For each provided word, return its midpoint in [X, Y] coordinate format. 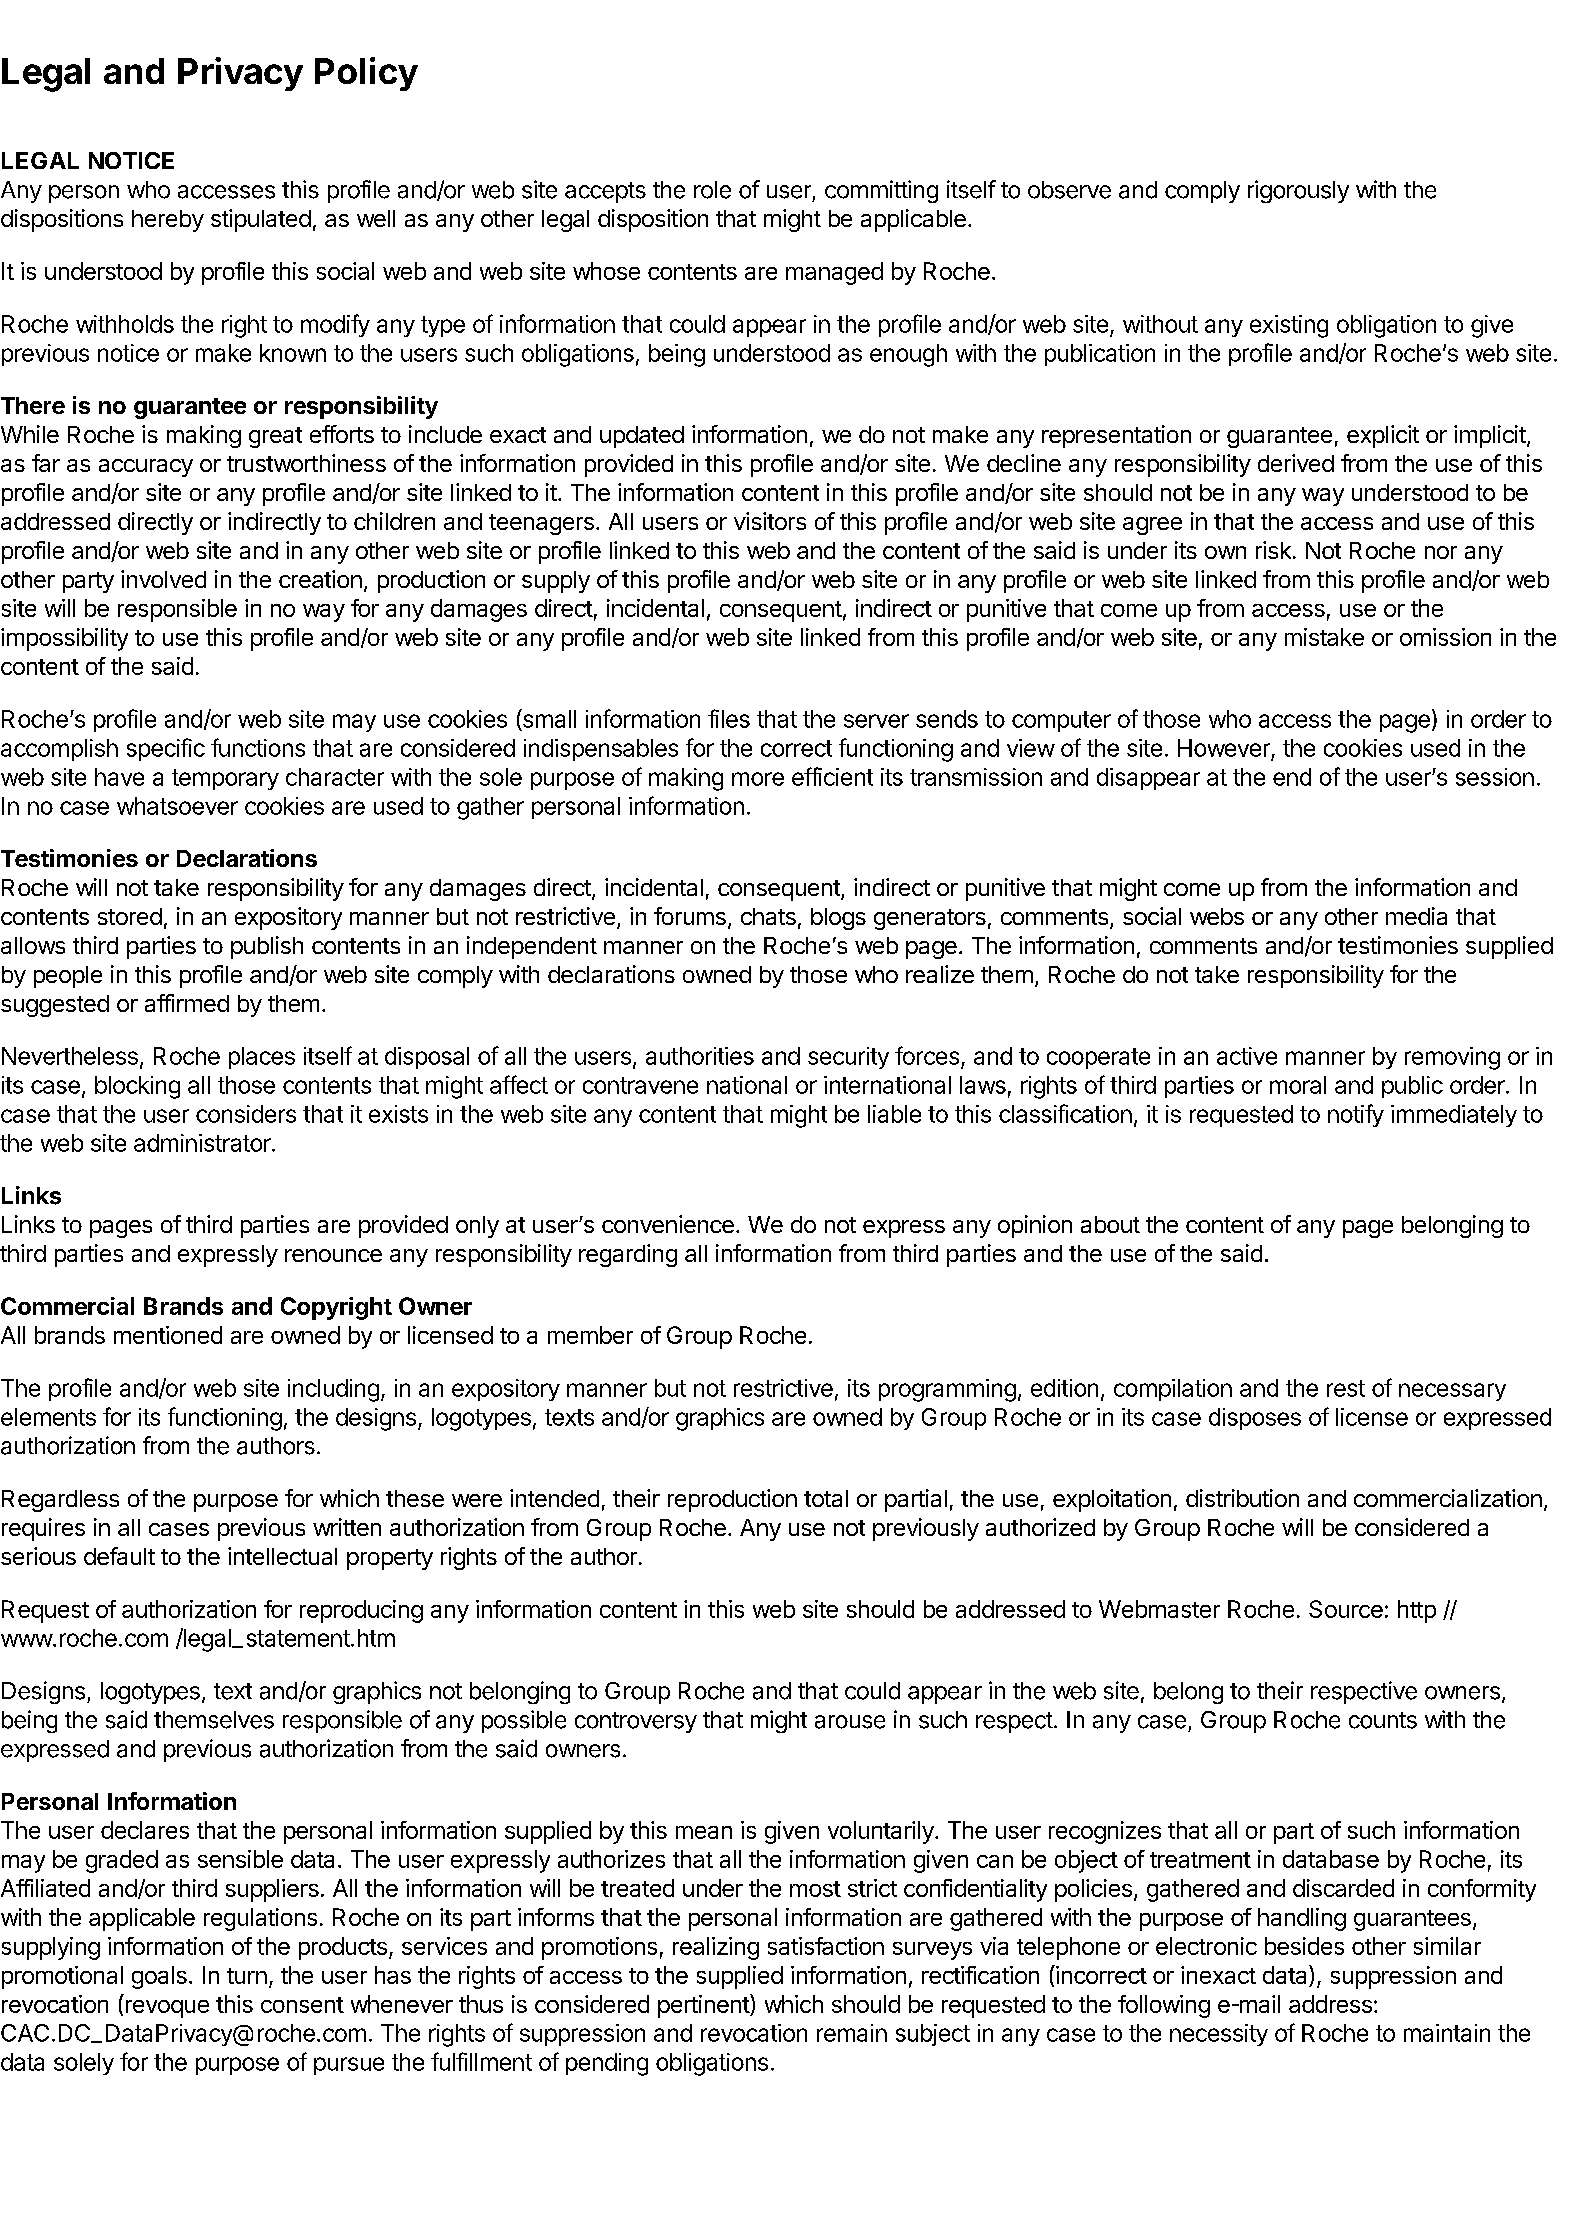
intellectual [282, 1556]
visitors [770, 521]
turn [247, 1976]
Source [1346, 1609]
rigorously [1298, 191]
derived [1296, 463]
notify [1356, 1115]
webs [1217, 916]
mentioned [168, 1335]
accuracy [146, 468]
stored [130, 916]
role [712, 190]
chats [768, 916]
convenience [668, 1224]
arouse [850, 1722]
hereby [168, 221]
